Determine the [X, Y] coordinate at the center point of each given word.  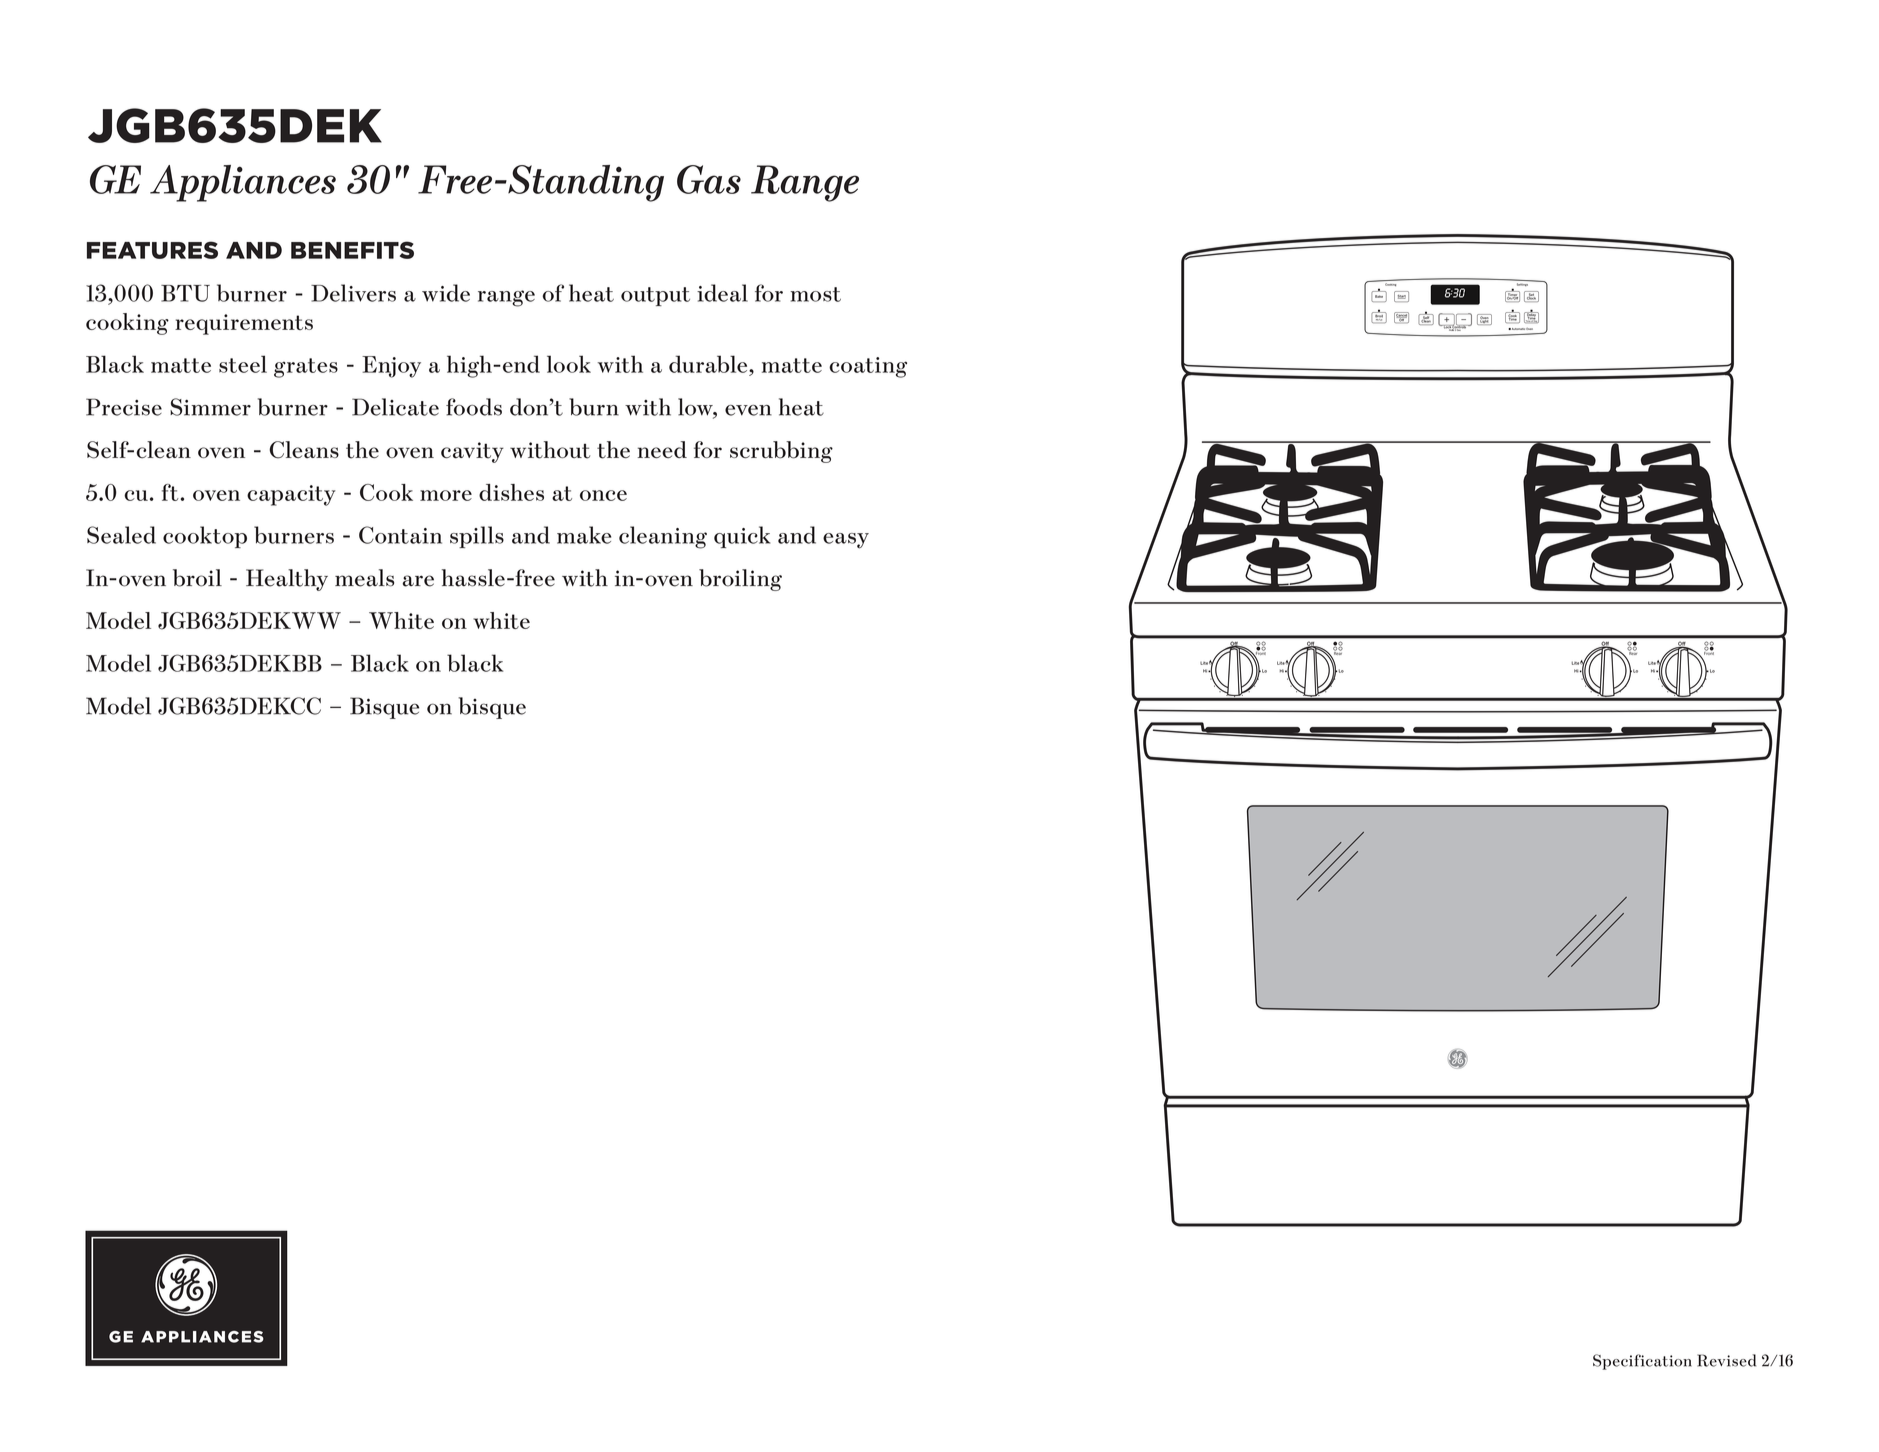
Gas [709, 179]
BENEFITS [352, 250]
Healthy [287, 580]
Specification [1642, 1362]
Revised [1726, 1360]
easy [846, 541]
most [815, 294]
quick [742, 537]
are [418, 581]
